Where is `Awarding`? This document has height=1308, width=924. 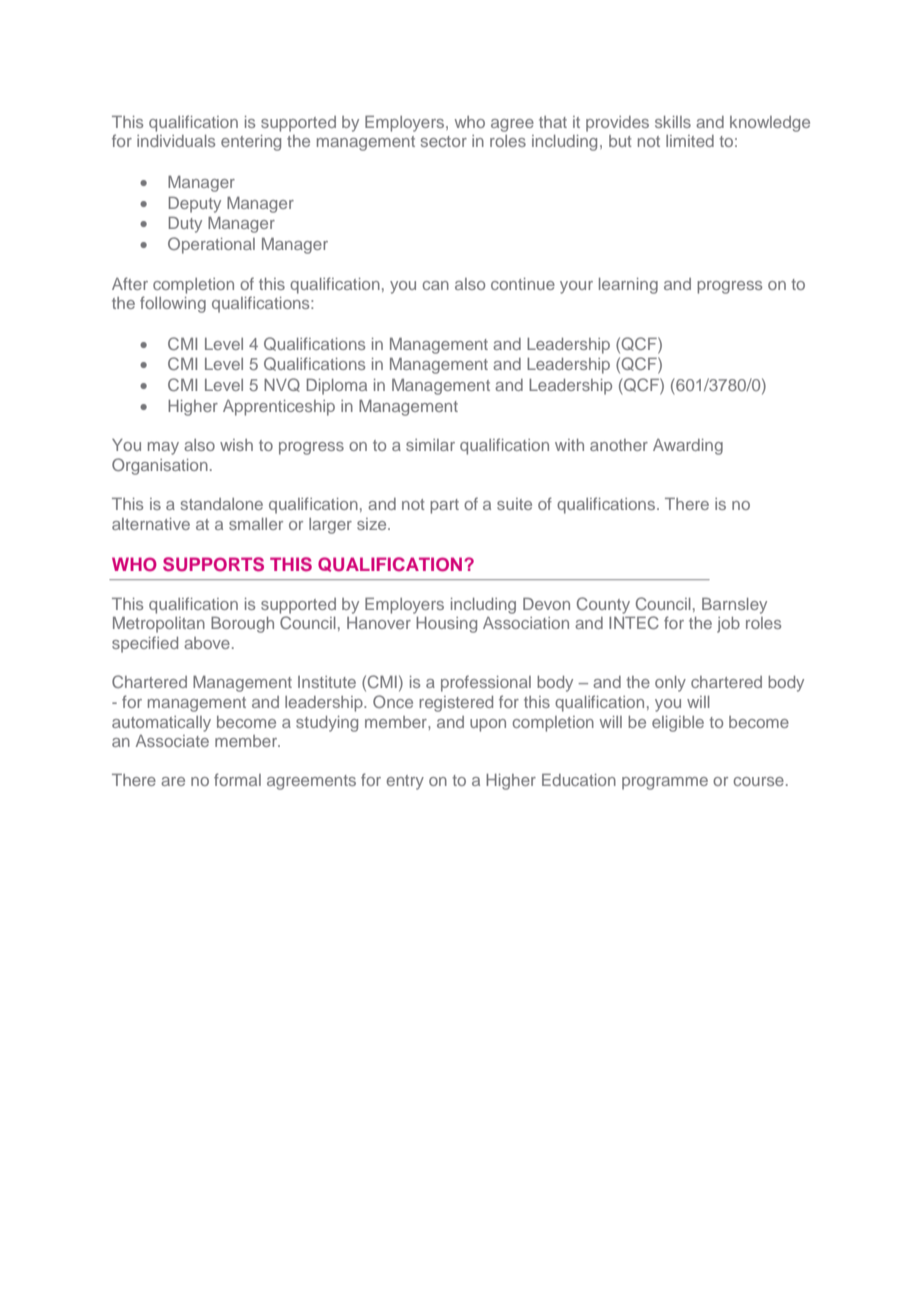 Awarding is located at coordinates (688, 447).
